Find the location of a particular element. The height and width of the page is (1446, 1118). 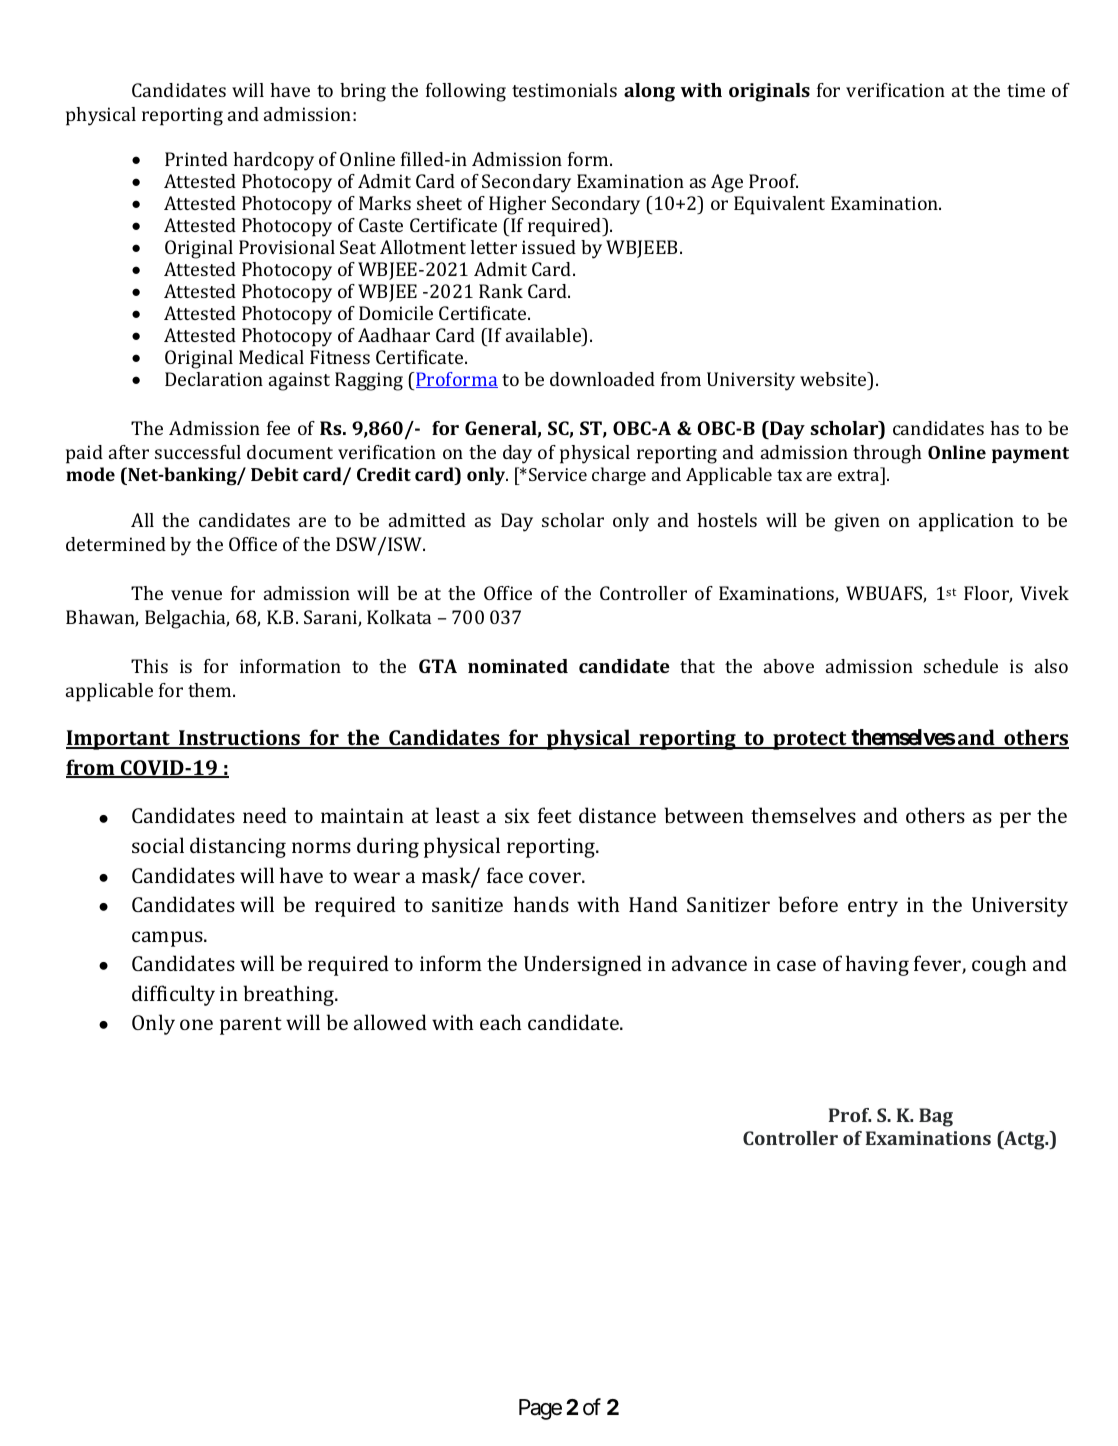

venue is located at coordinates (196, 595).
